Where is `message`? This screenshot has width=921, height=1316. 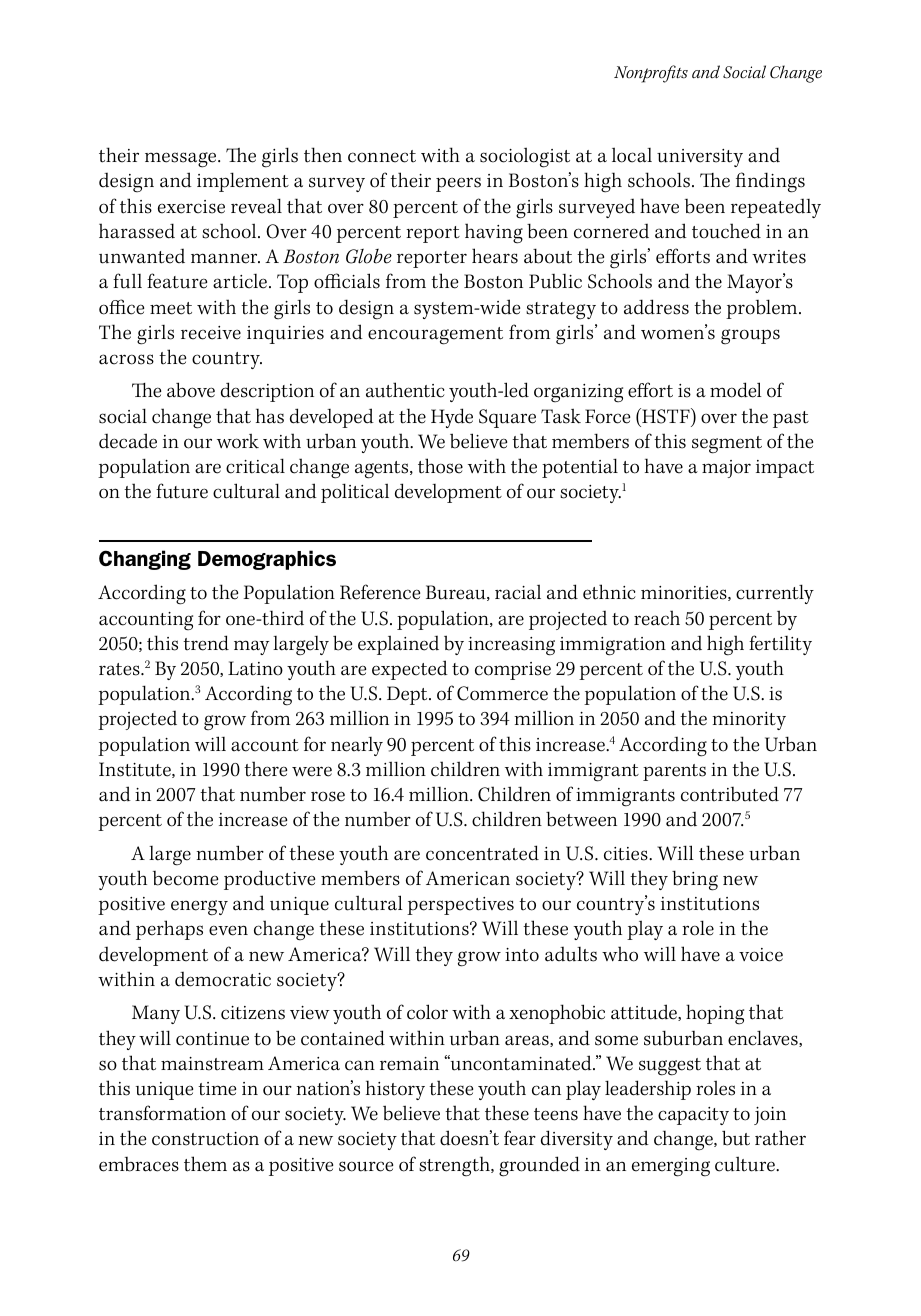
message is located at coordinates (182, 160).
